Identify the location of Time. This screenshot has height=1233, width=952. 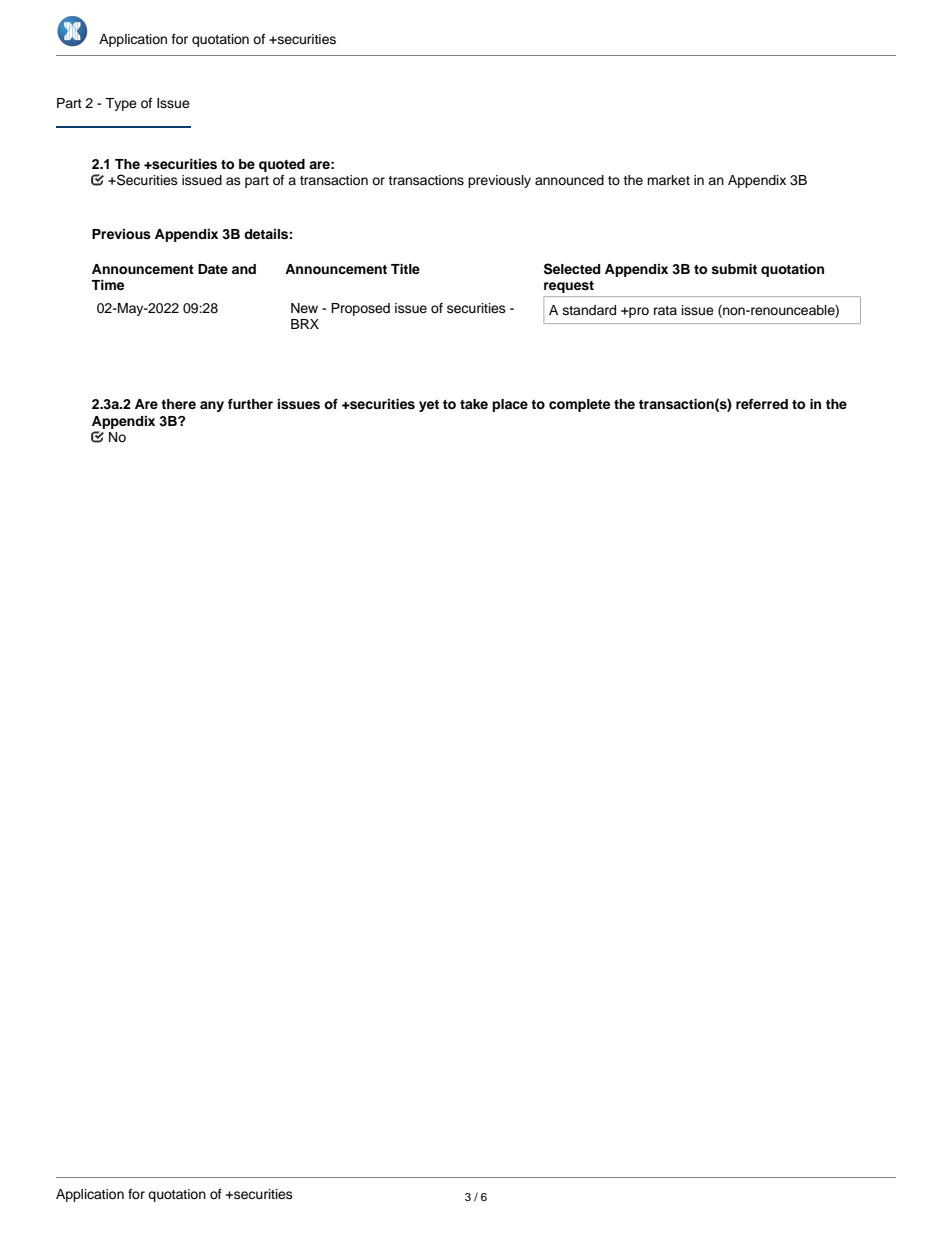
(107, 285).
